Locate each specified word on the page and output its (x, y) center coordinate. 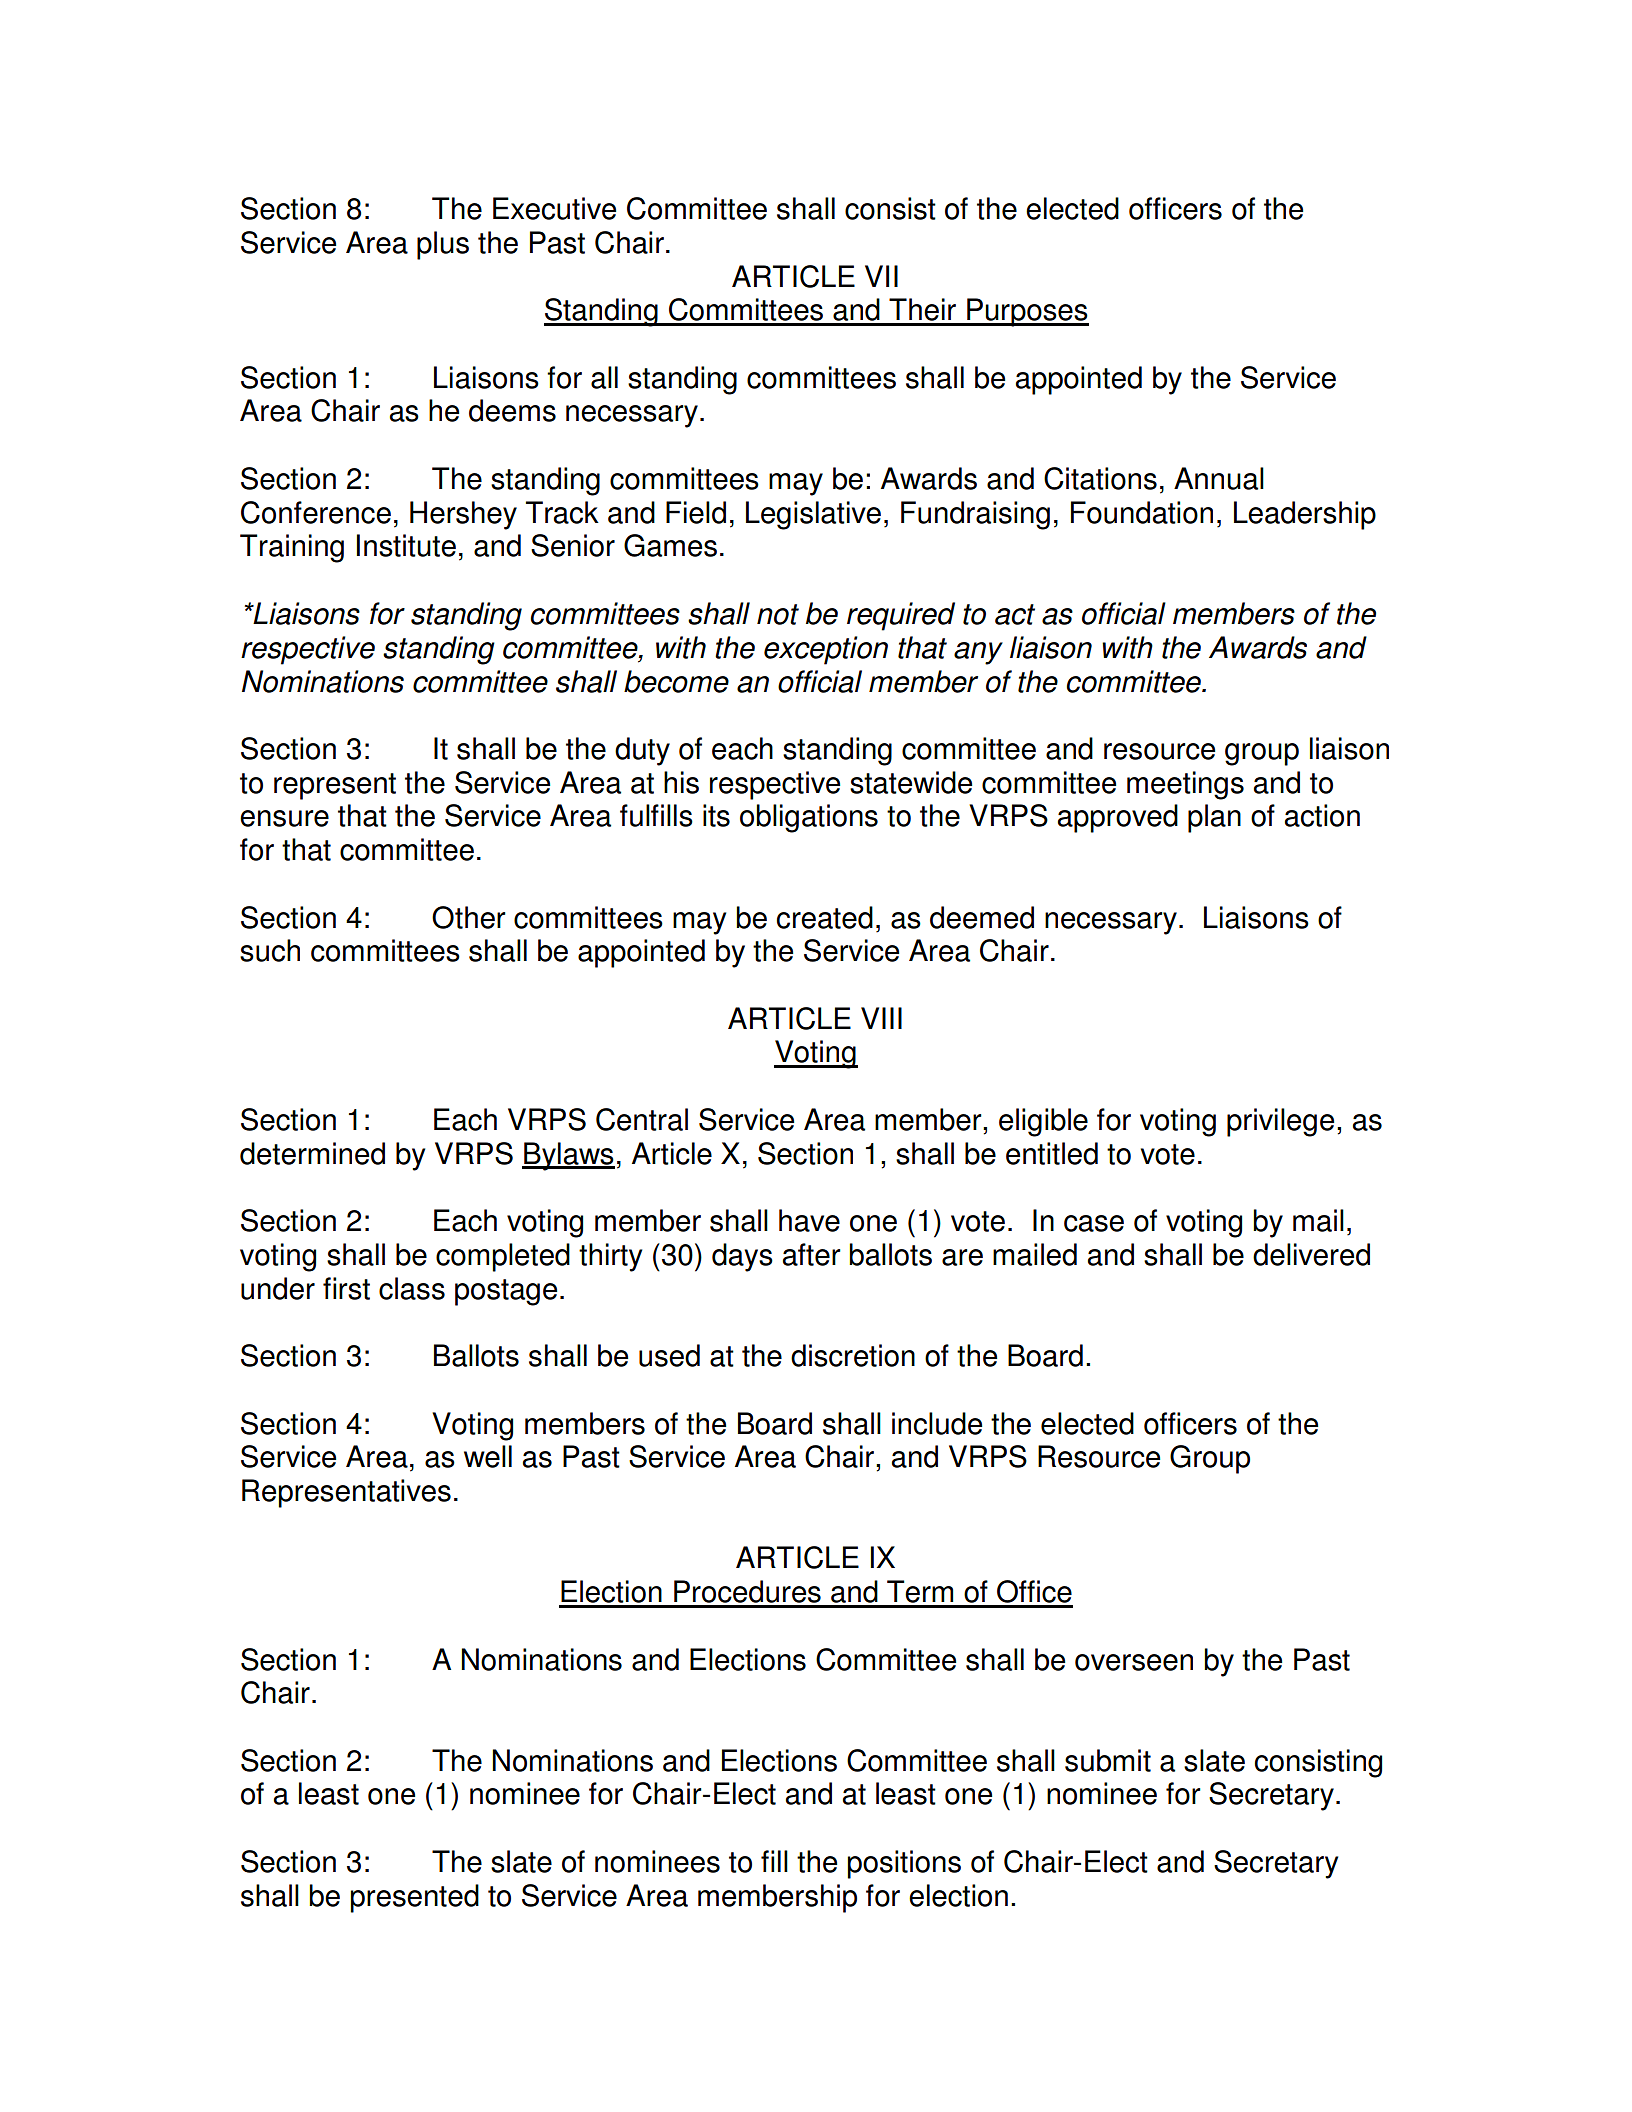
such (270, 950)
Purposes (1027, 312)
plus (443, 245)
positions (904, 1864)
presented (414, 1898)
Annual (1219, 478)
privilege (1280, 1122)
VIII (881, 1018)
